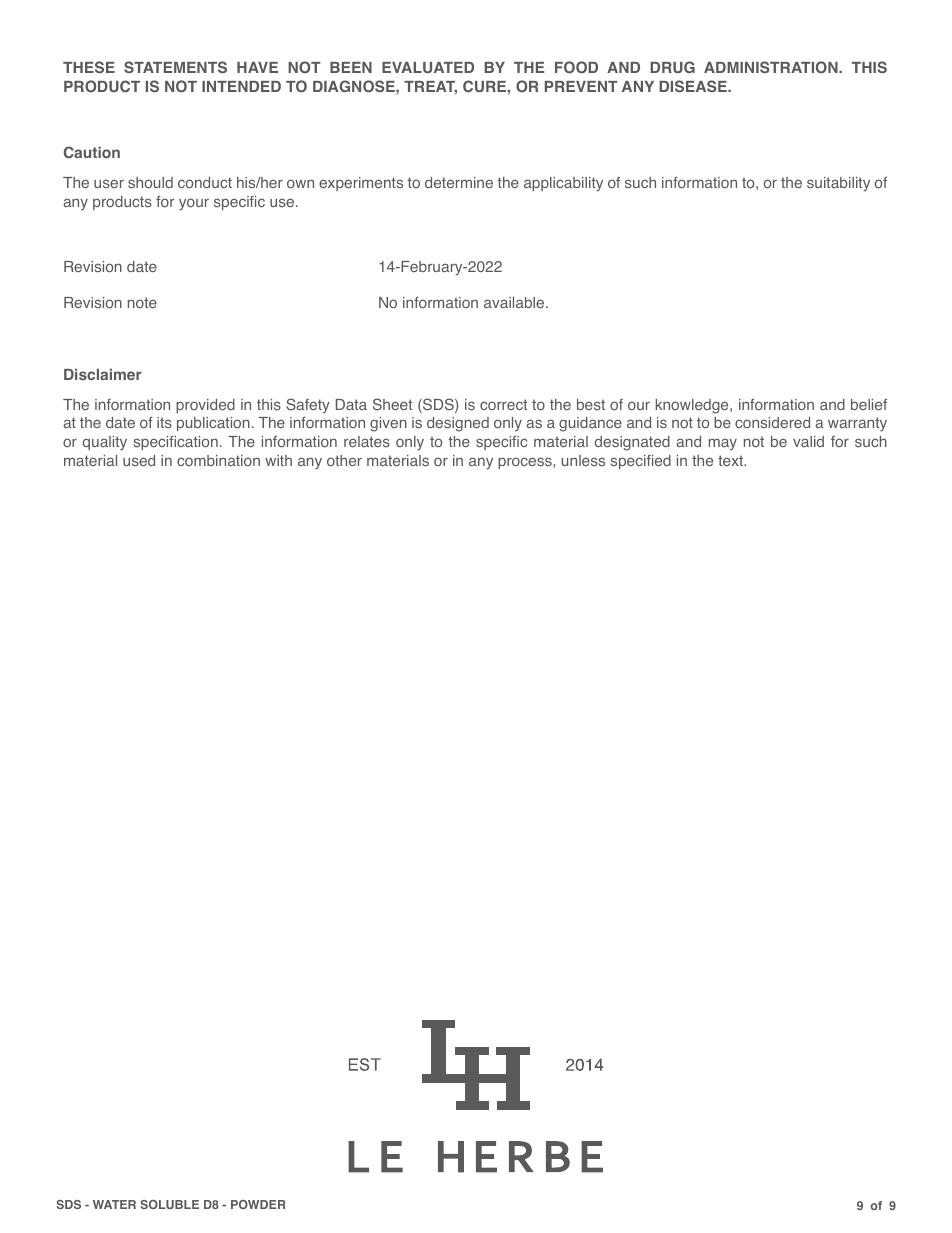 The width and height of the page is (952, 1233). What do you see at coordinates (430, 88) in the page?
I see `TREAT` at bounding box center [430, 88].
